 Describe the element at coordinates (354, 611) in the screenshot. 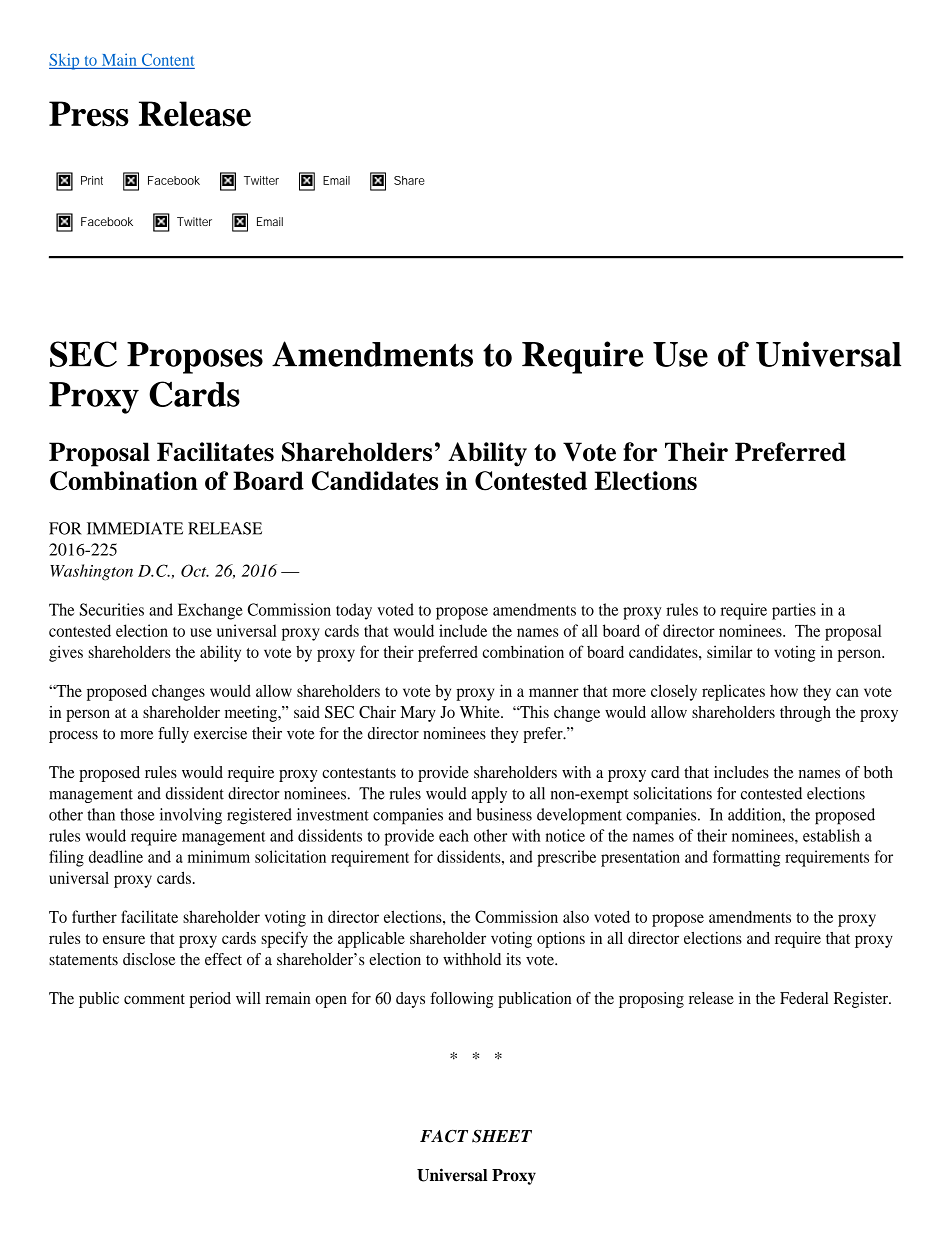

I see `today` at that location.
